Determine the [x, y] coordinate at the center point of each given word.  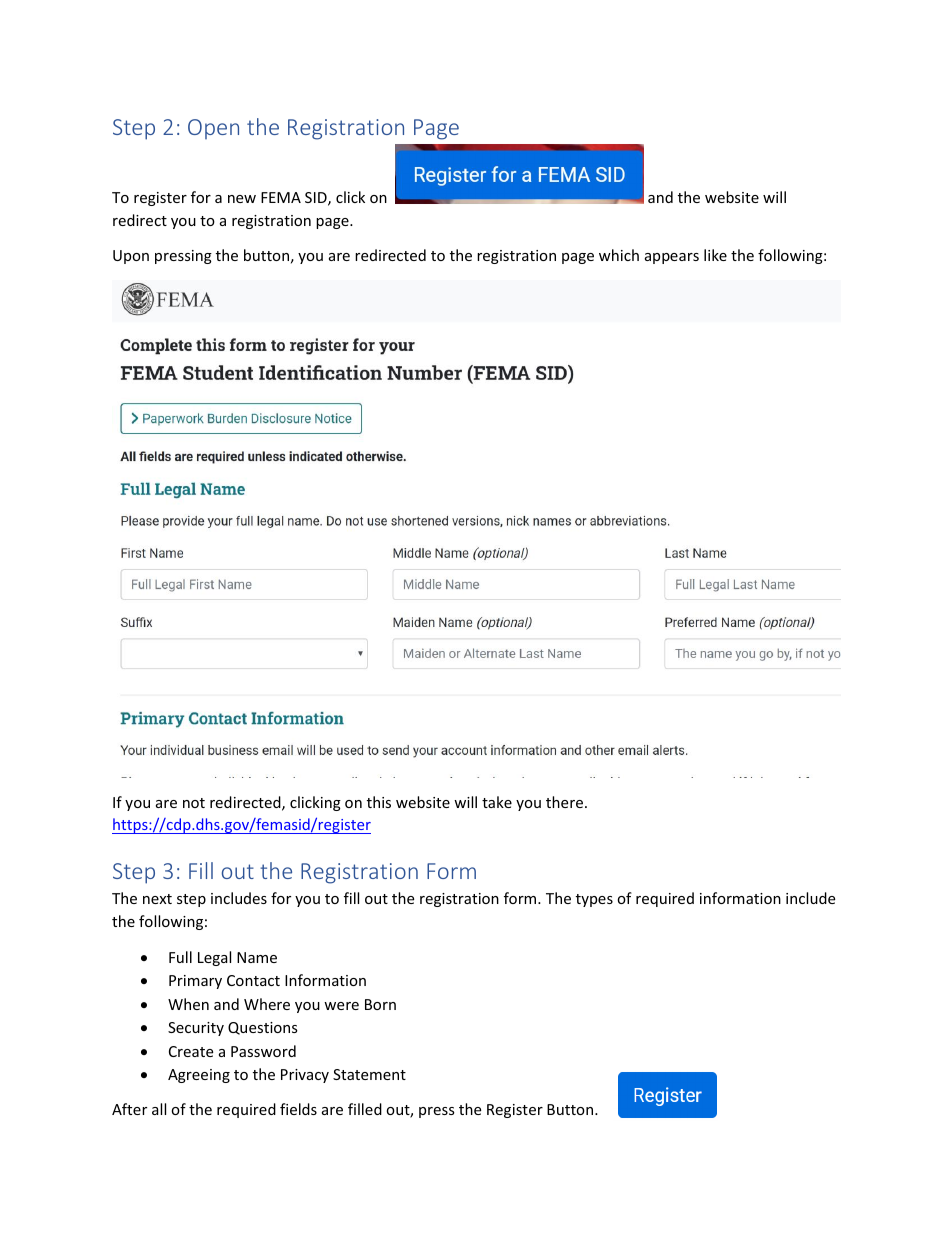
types [594, 900]
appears [672, 258]
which [619, 255]
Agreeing [199, 1076]
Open [213, 129]
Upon [131, 257]
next [157, 899]
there [564, 802]
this [379, 802]
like [715, 255]
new [242, 199]
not [194, 803]
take [497, 802]
